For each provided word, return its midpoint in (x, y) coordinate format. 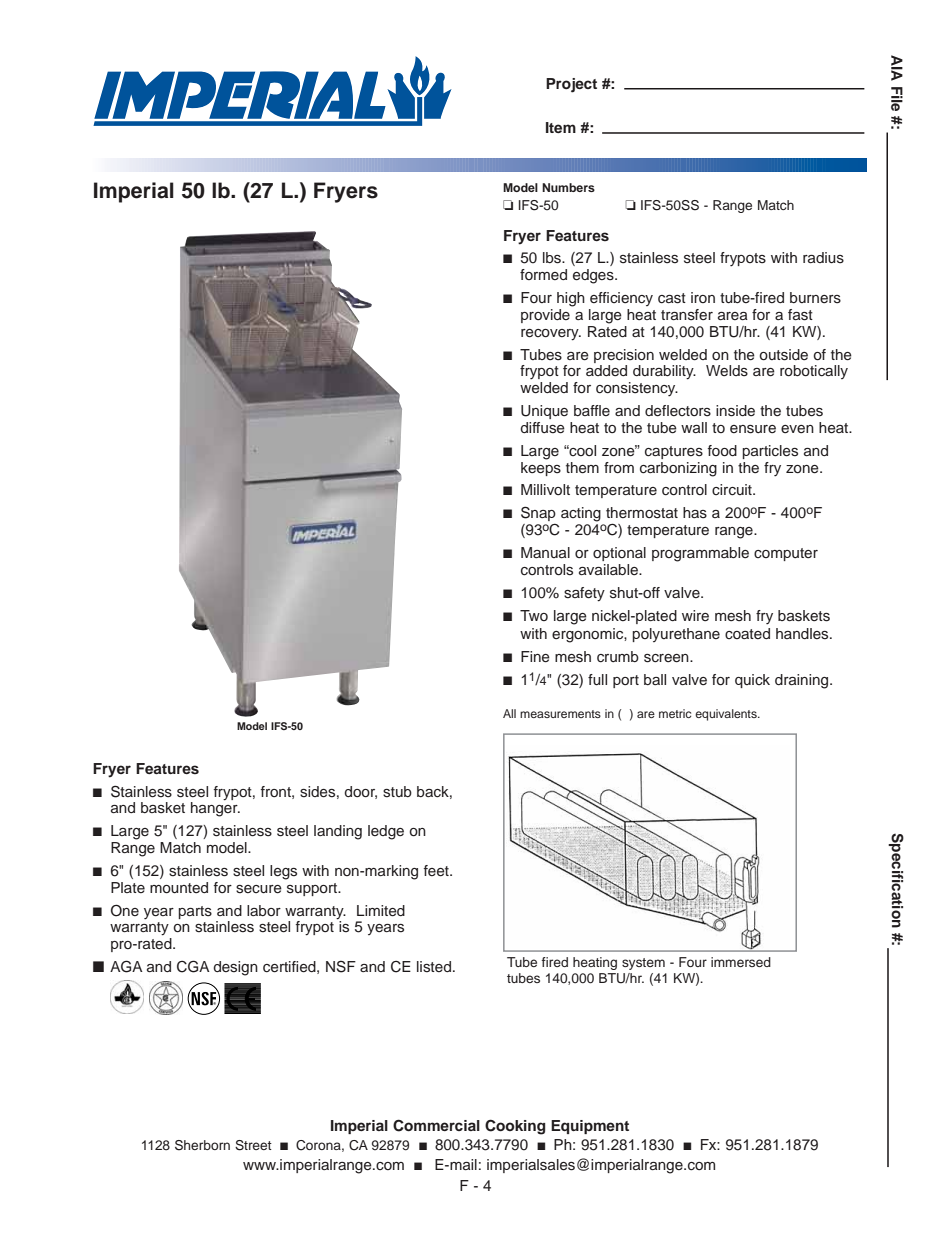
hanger (215, 808)
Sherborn (202, 1145)
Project (571, 85)
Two (534, 615)
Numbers (568, 187)
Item (561, 127)
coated (747, 633)
